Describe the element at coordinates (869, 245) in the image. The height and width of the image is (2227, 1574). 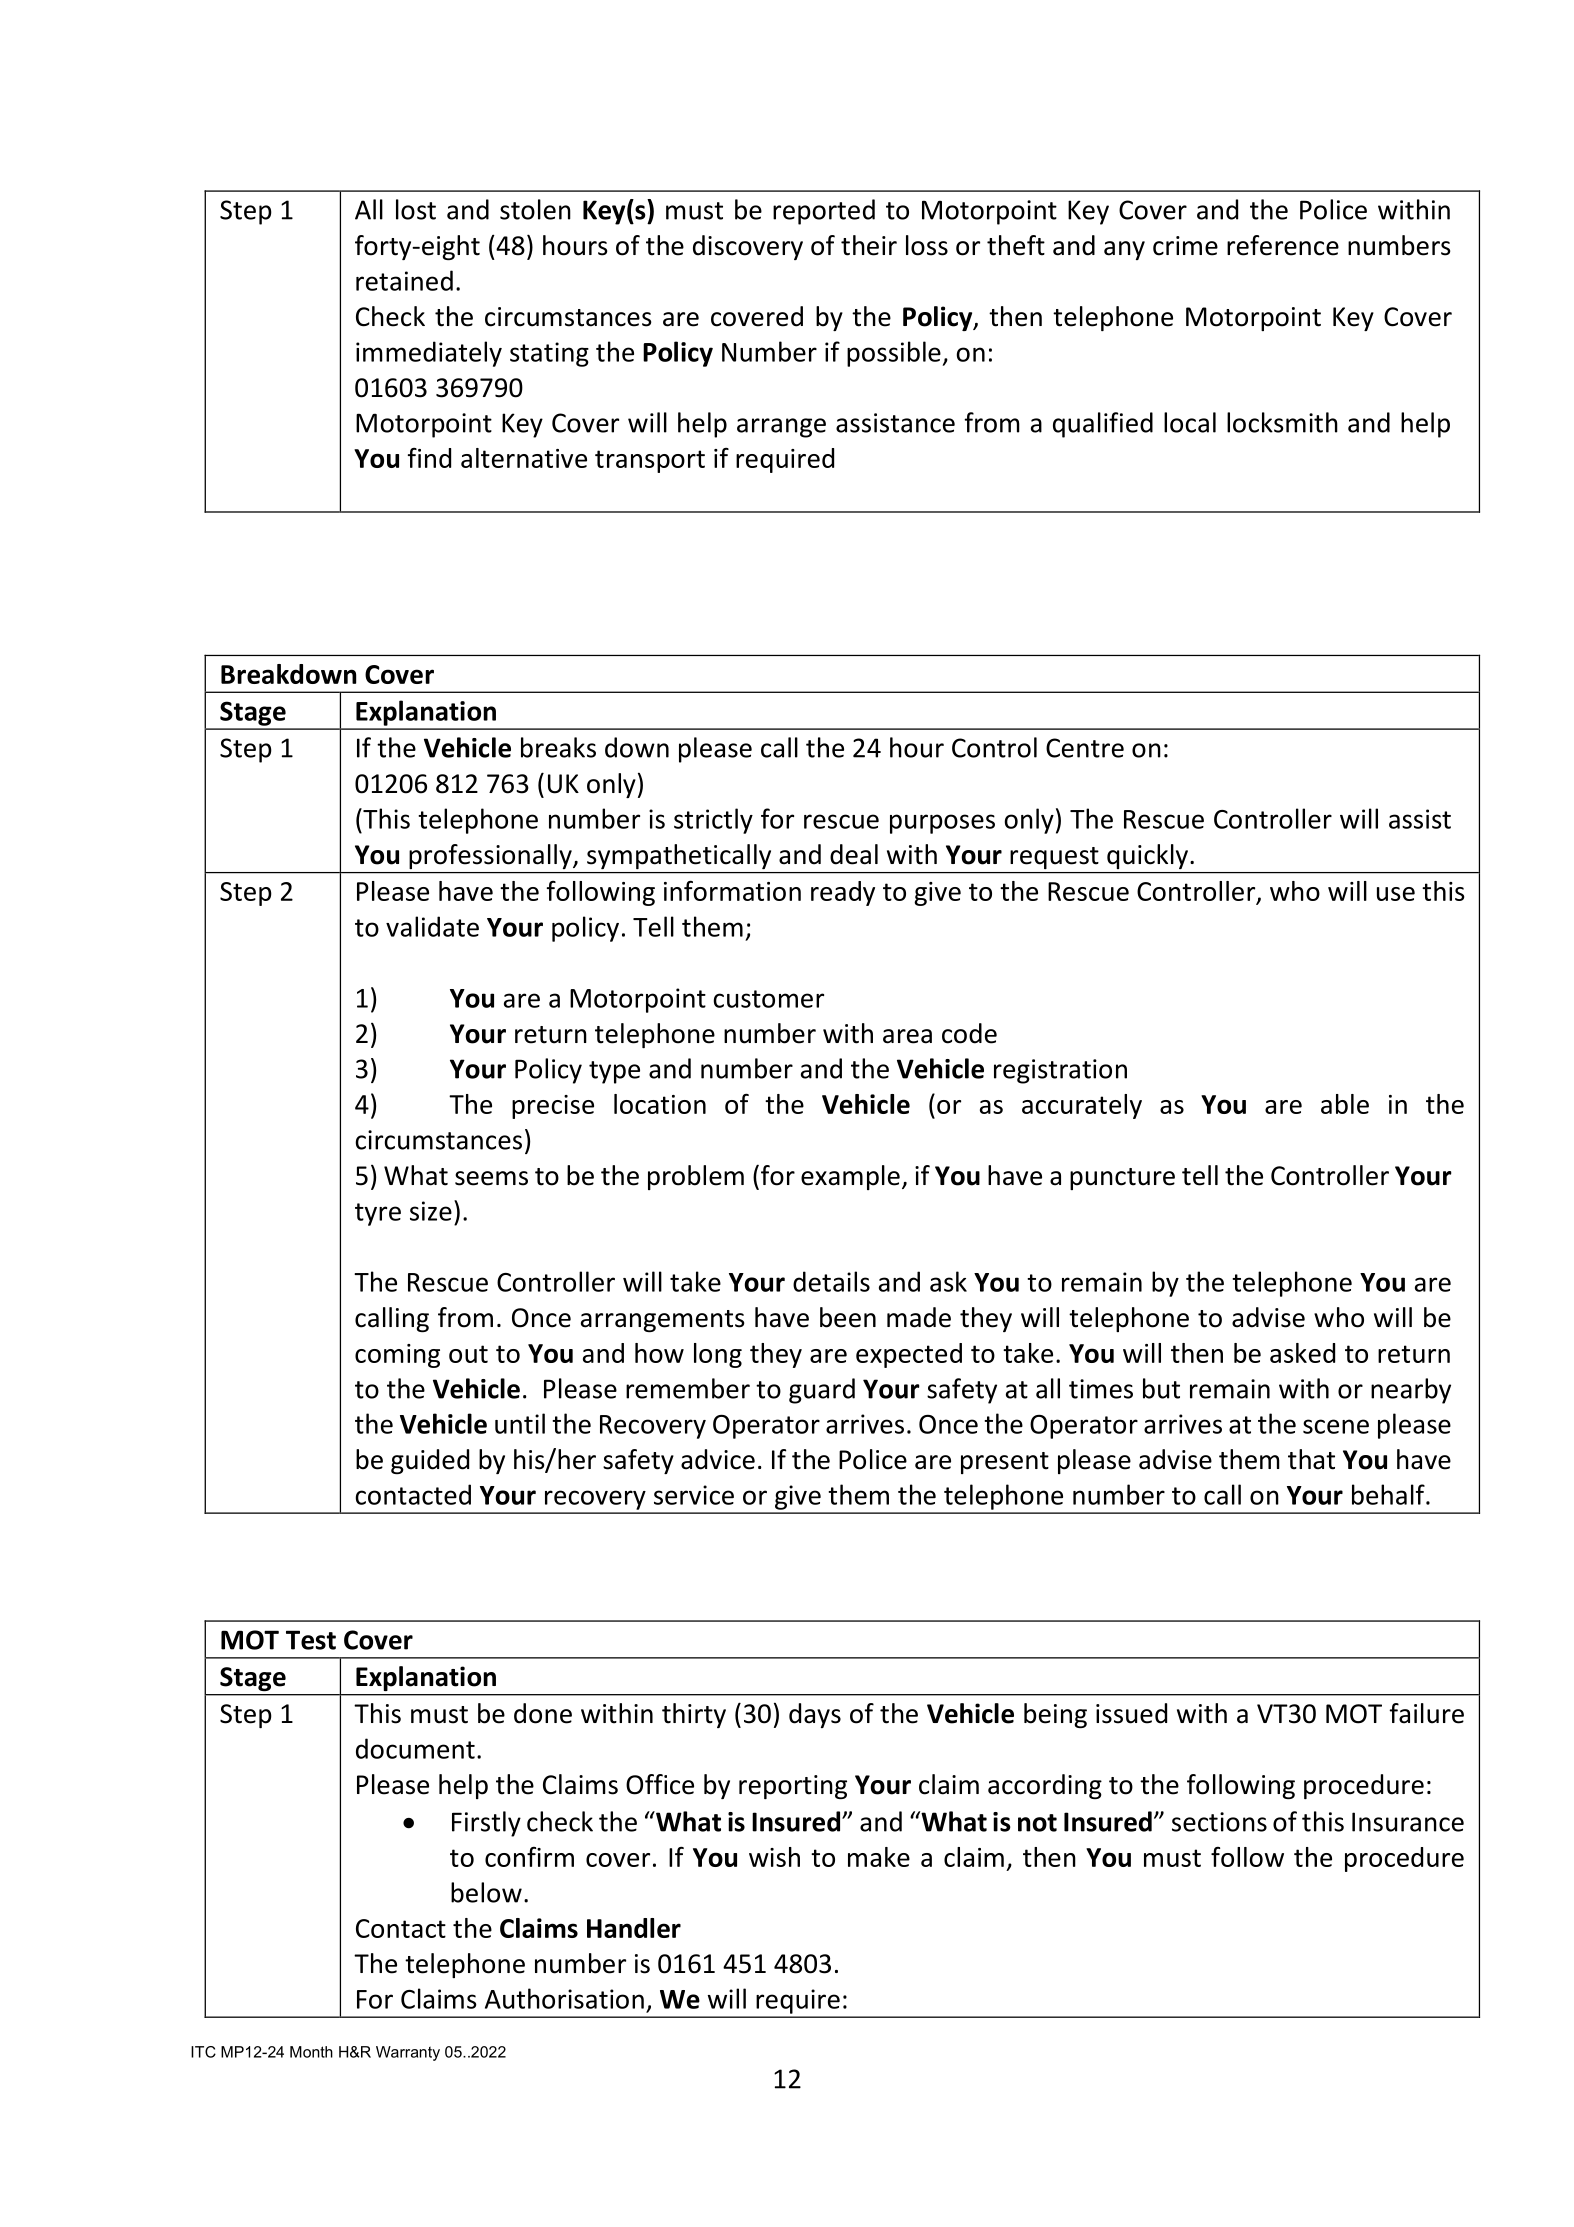
I see `their` at that location.
